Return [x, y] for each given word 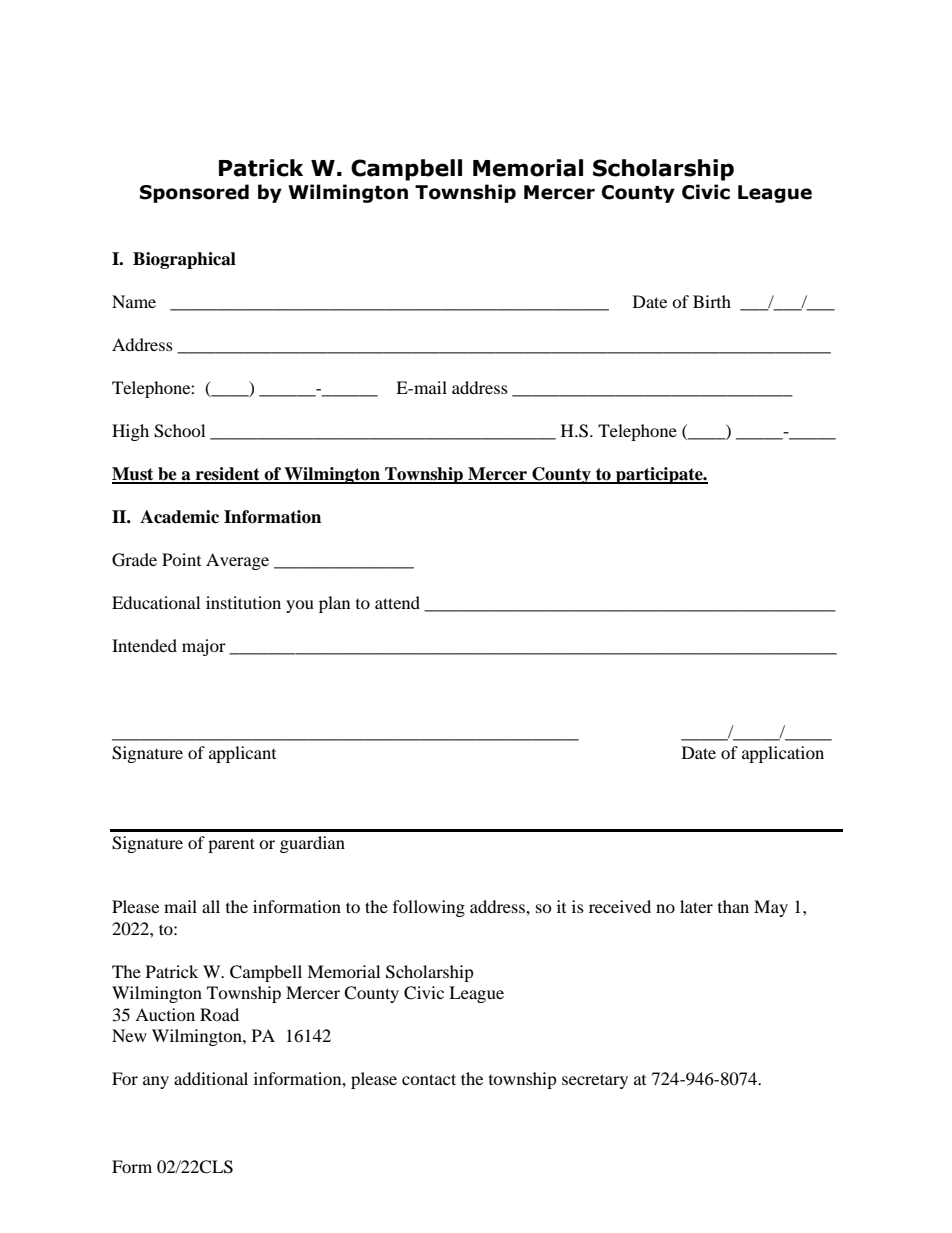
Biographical [184, 260]
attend [397, 602]
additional [211, 1078]
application [783, 754]
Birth [712, 301]
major [204, 647]
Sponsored [194, 193]
